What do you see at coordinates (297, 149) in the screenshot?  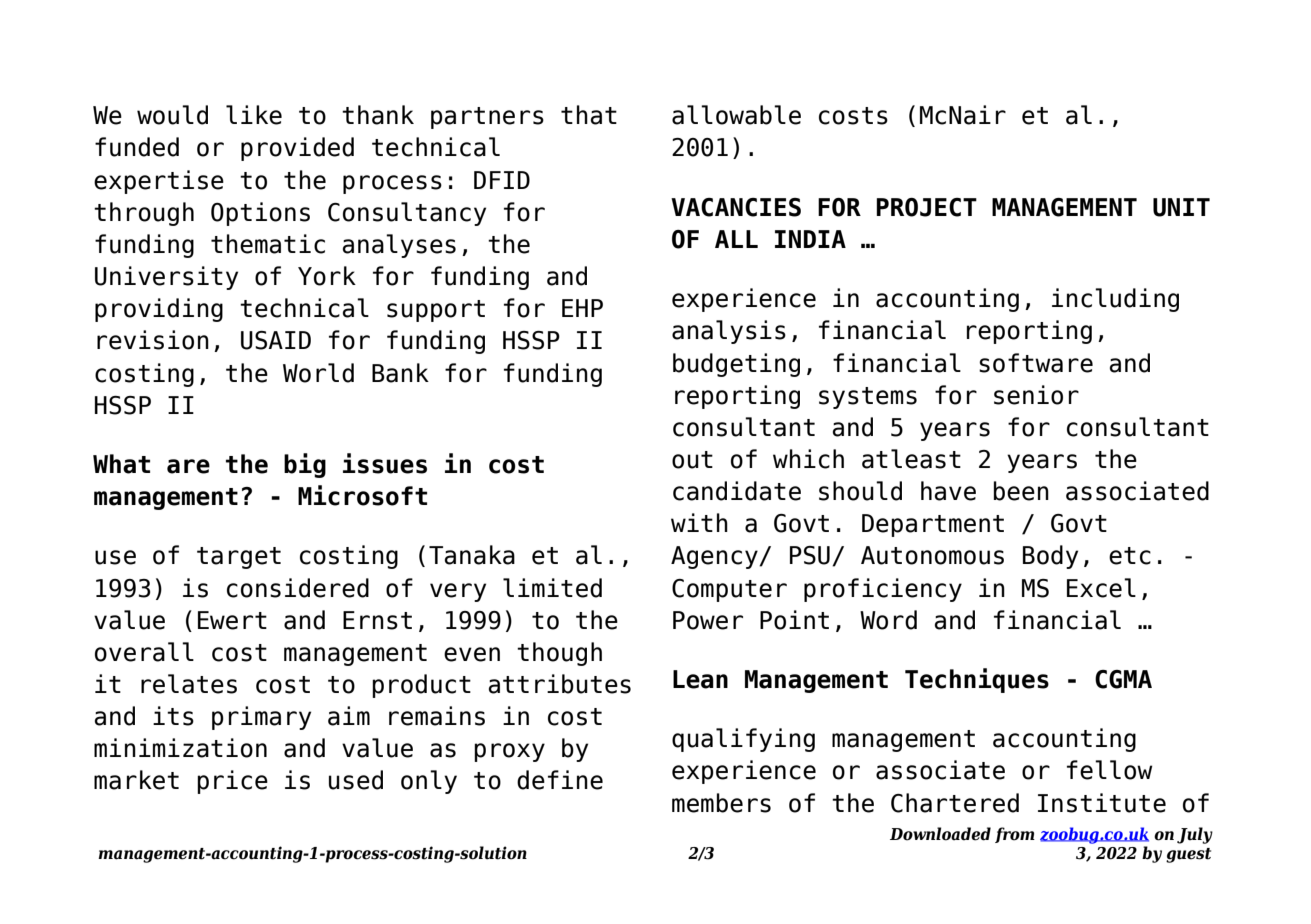 I see `provided` at bounding box center [297, 149].
